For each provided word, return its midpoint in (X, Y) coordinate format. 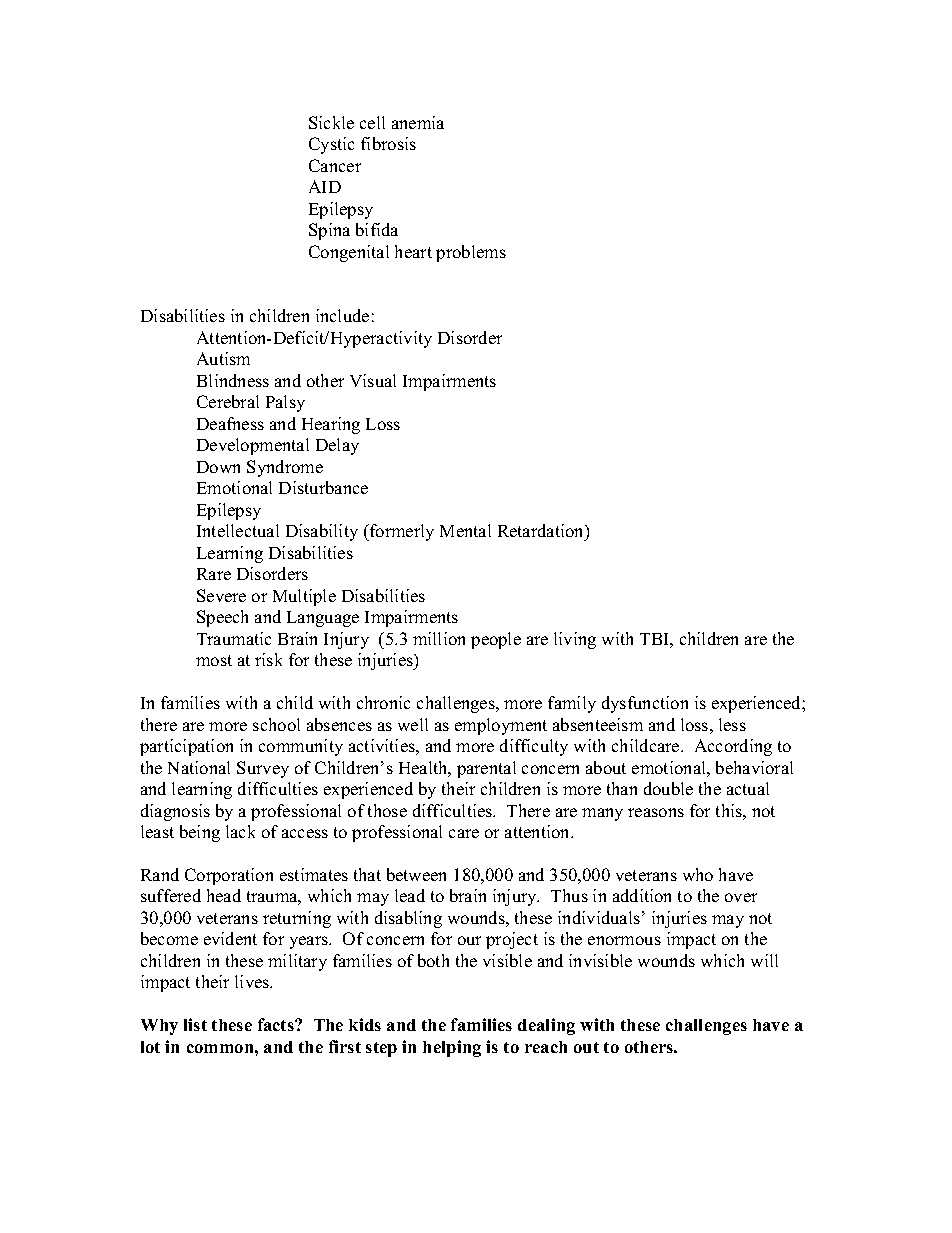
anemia (418, 122)
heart (413, 251)
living (575, 640)
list (195, 1024)
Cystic (331, 145)
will (764, 960)
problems (471, 253)
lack (240, 831)
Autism (223, 358)
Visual (373, 380)
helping (452, 1048)
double (668, 788)
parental (486, 769)
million (439, 638)
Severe (221, 595)
